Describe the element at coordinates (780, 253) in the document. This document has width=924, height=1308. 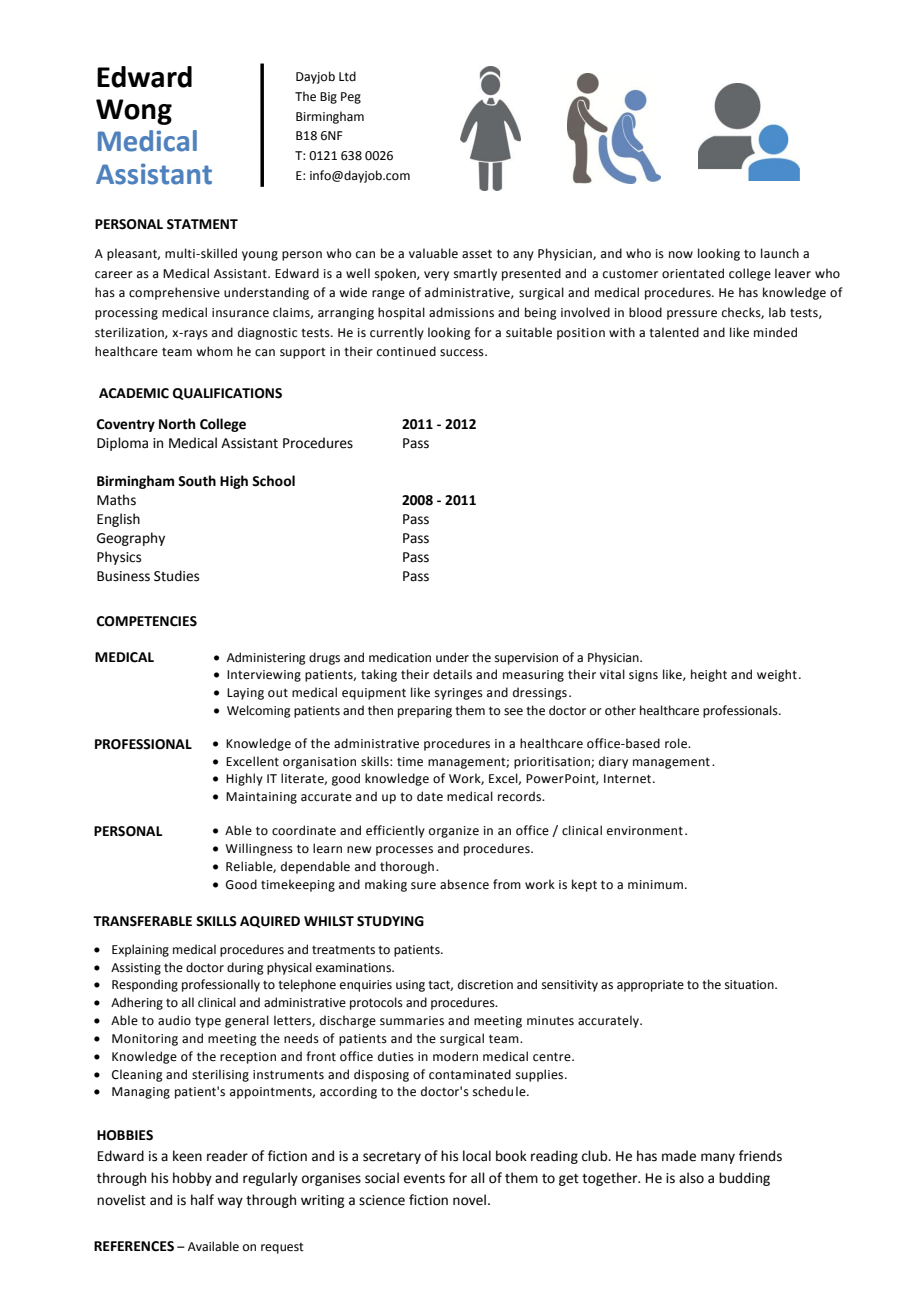
I see `launch` at that location.
